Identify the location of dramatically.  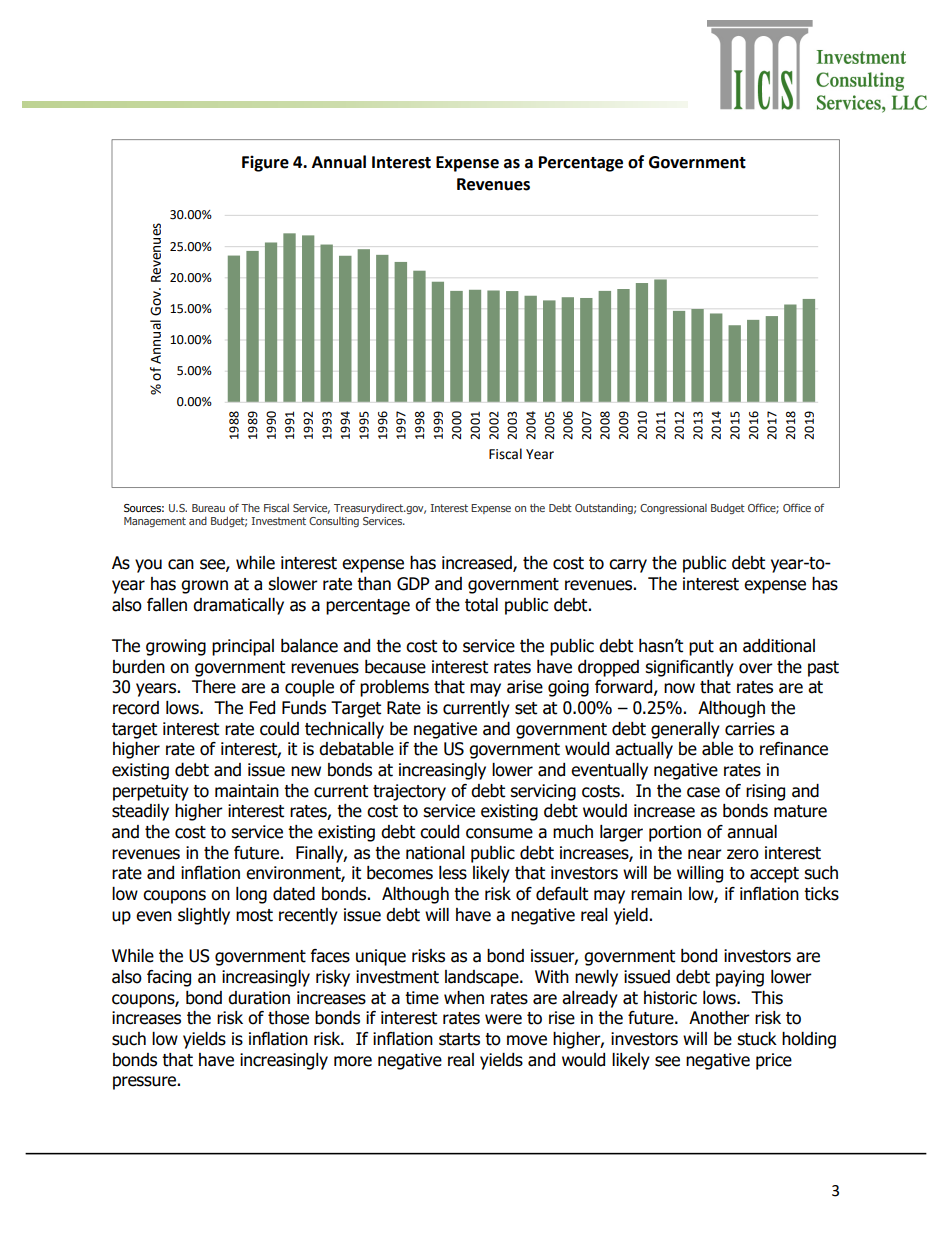
(238, 606).
